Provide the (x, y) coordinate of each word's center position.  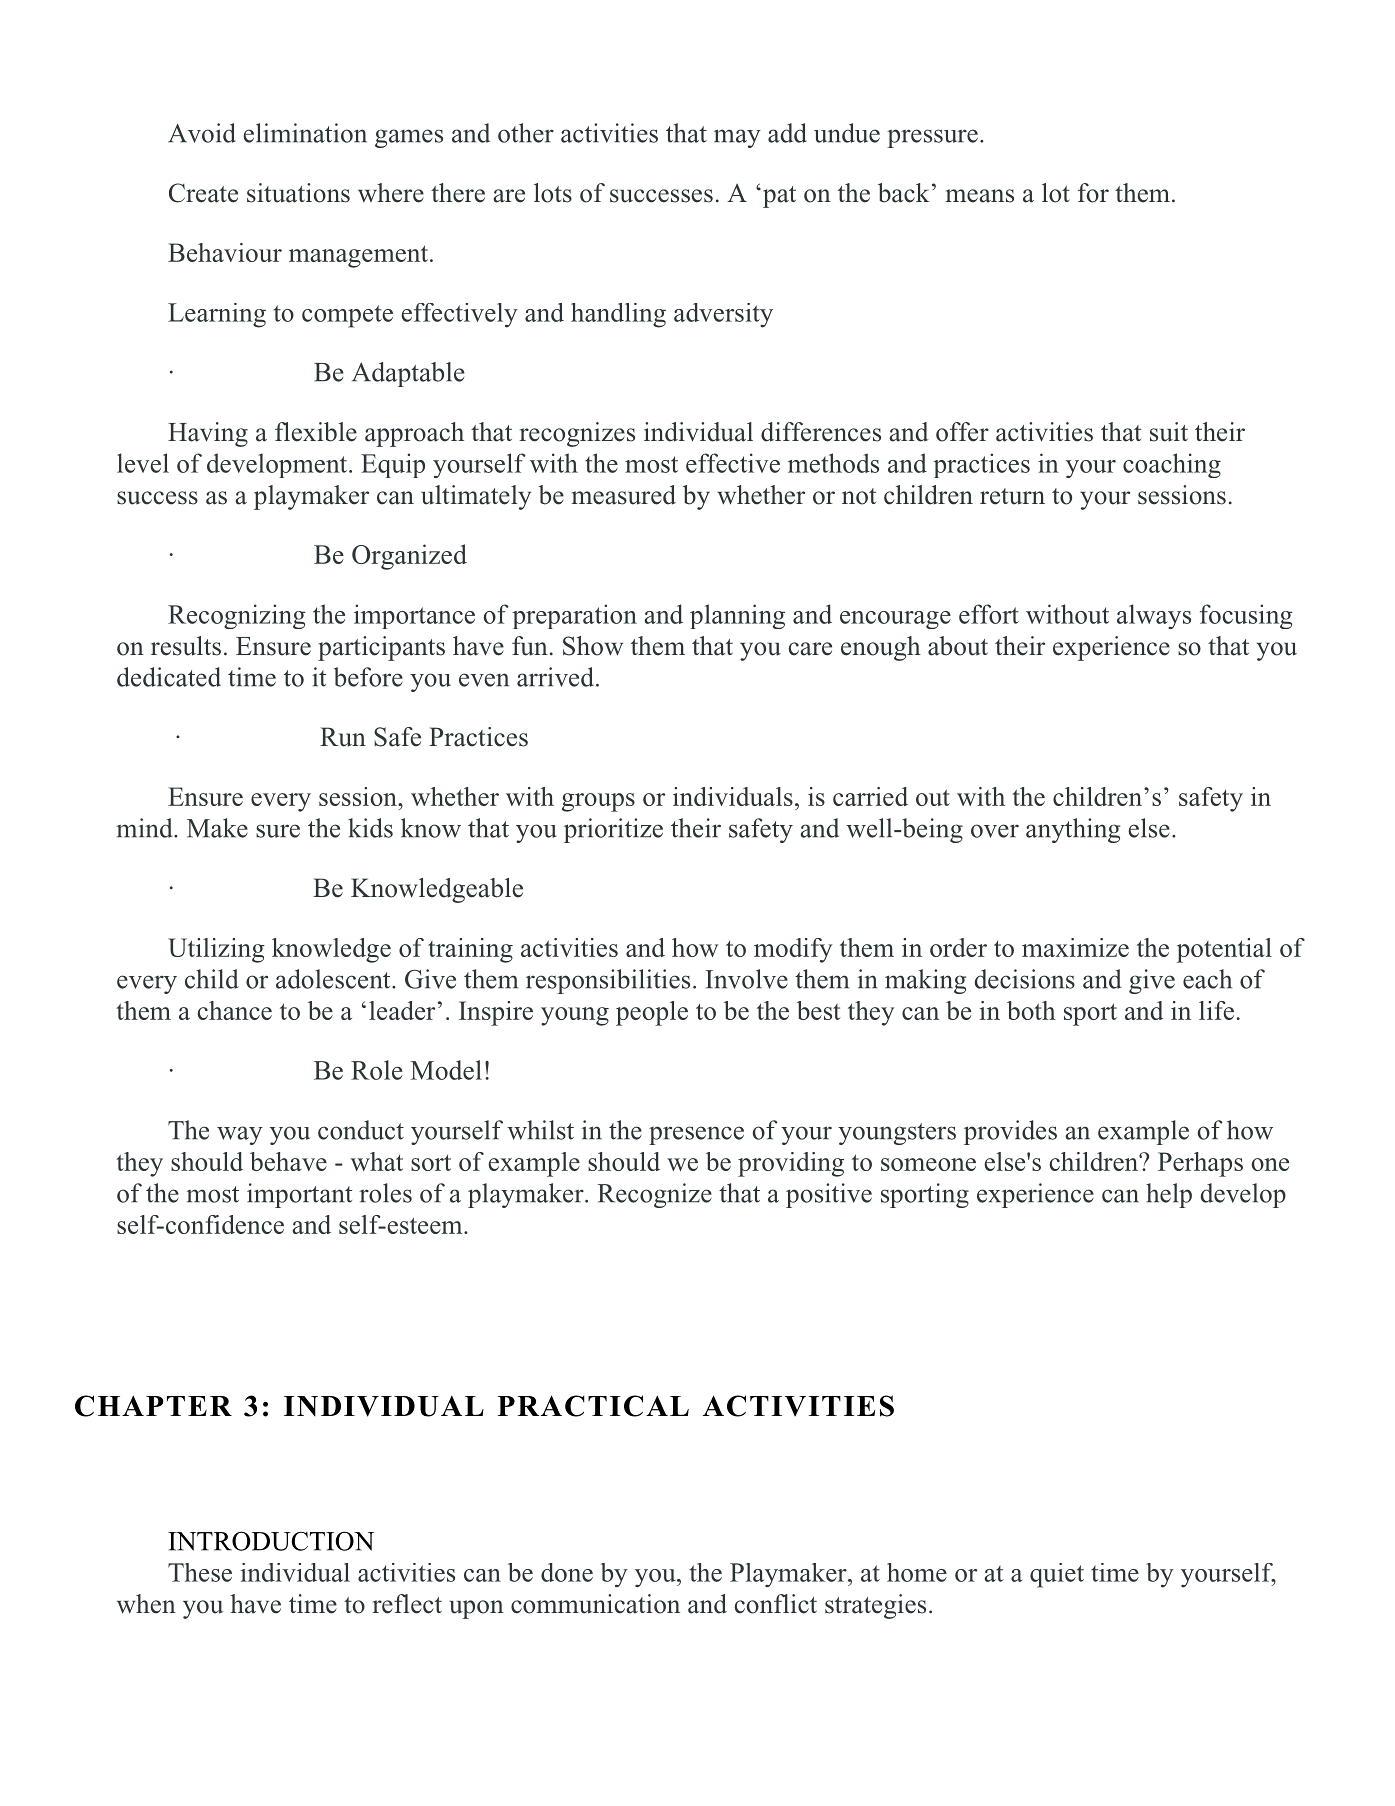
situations (298, 193)
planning (737, 616)
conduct (361, 1130)
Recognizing (237, 616)
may (737, 138)
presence (696, 1135)
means (980, 196)
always (1154, 616)
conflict (775, 1604)
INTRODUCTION (271, 1541)
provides (1010, 1132)
